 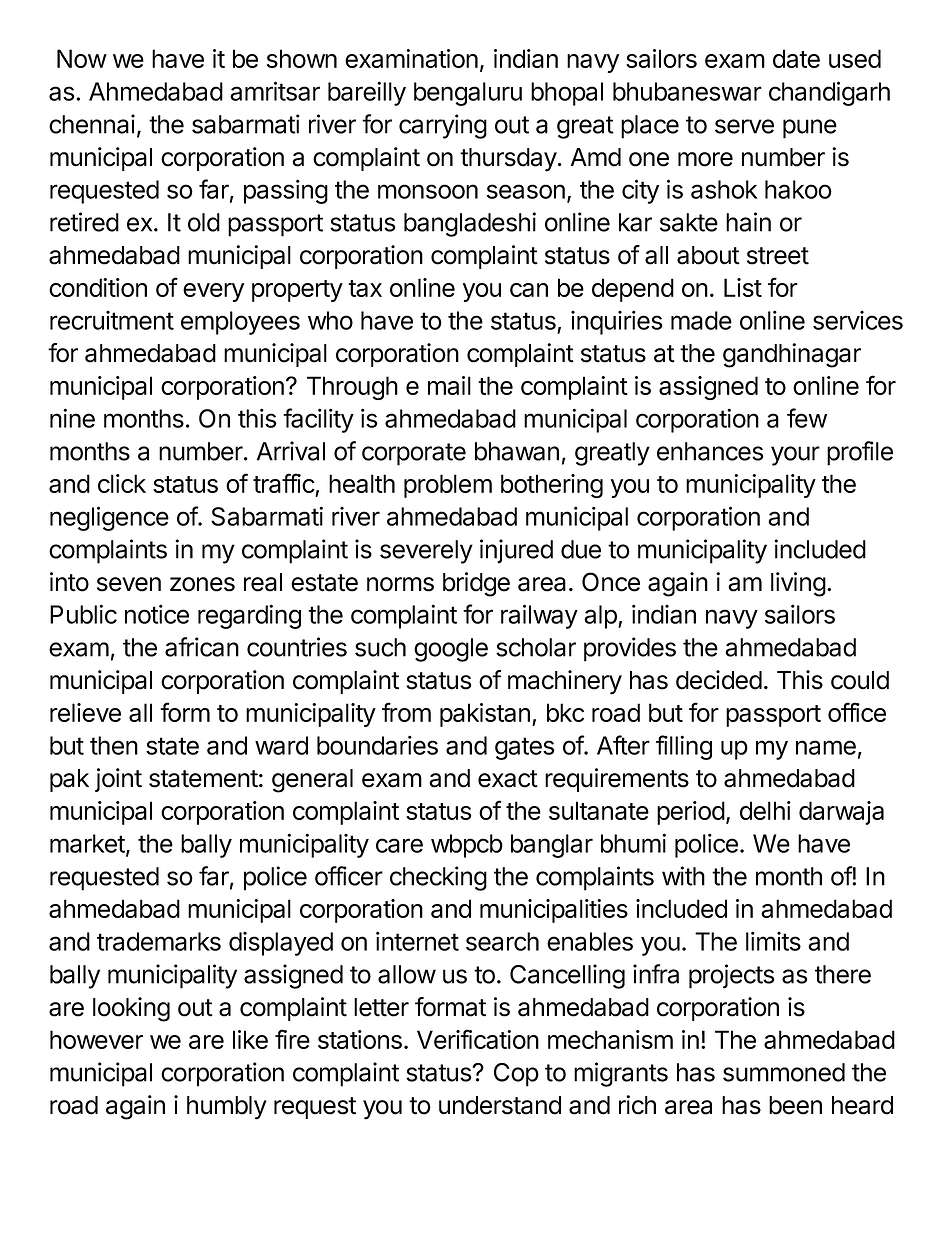 What do you see at coordinates (88, 844) in the document?
I see `market` at bounding box center [88, 844].
